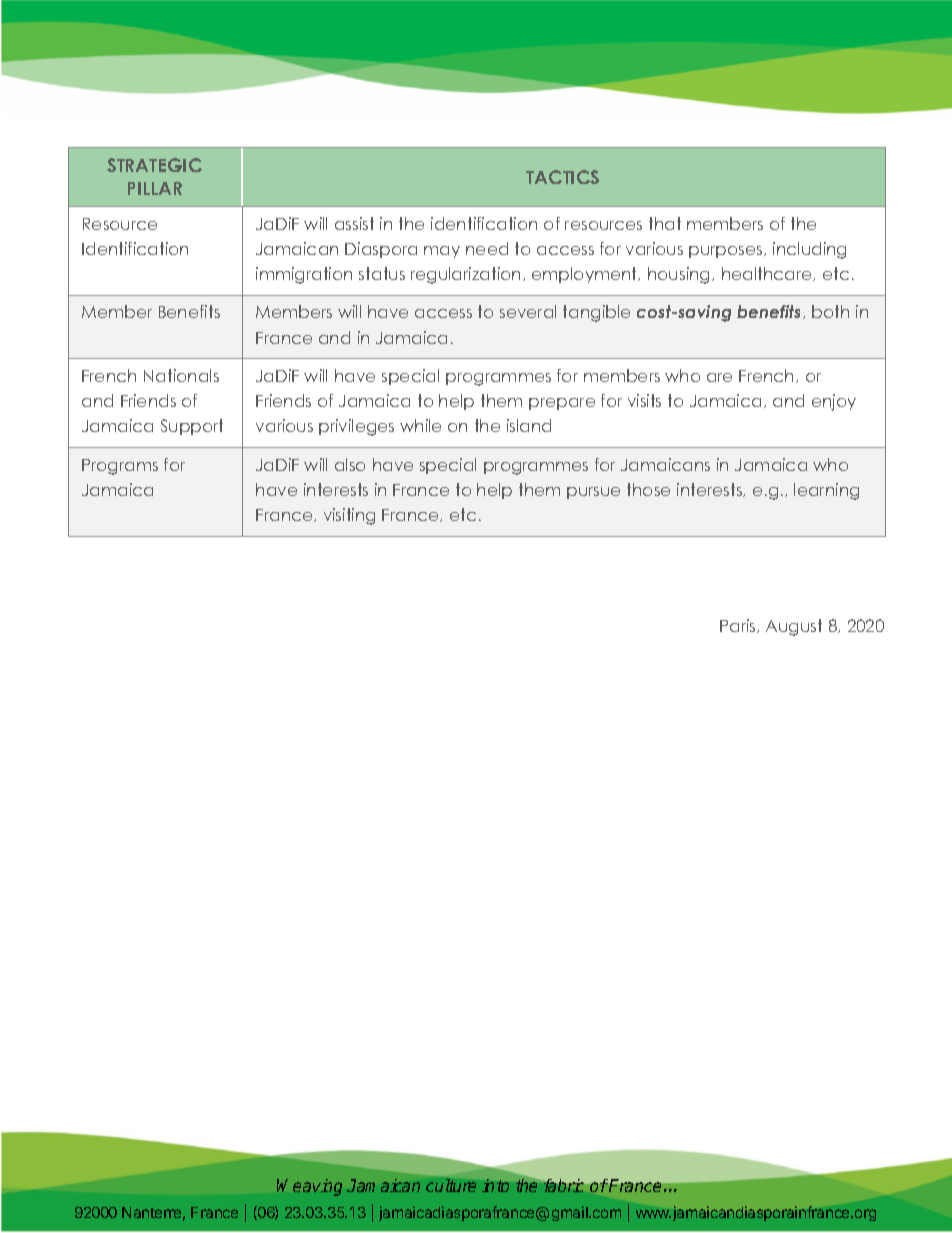 This screenshot has width=952, height=1233. Describe the element at coordinates (495, 1185) in the screenshot. I see `into` at that location.
